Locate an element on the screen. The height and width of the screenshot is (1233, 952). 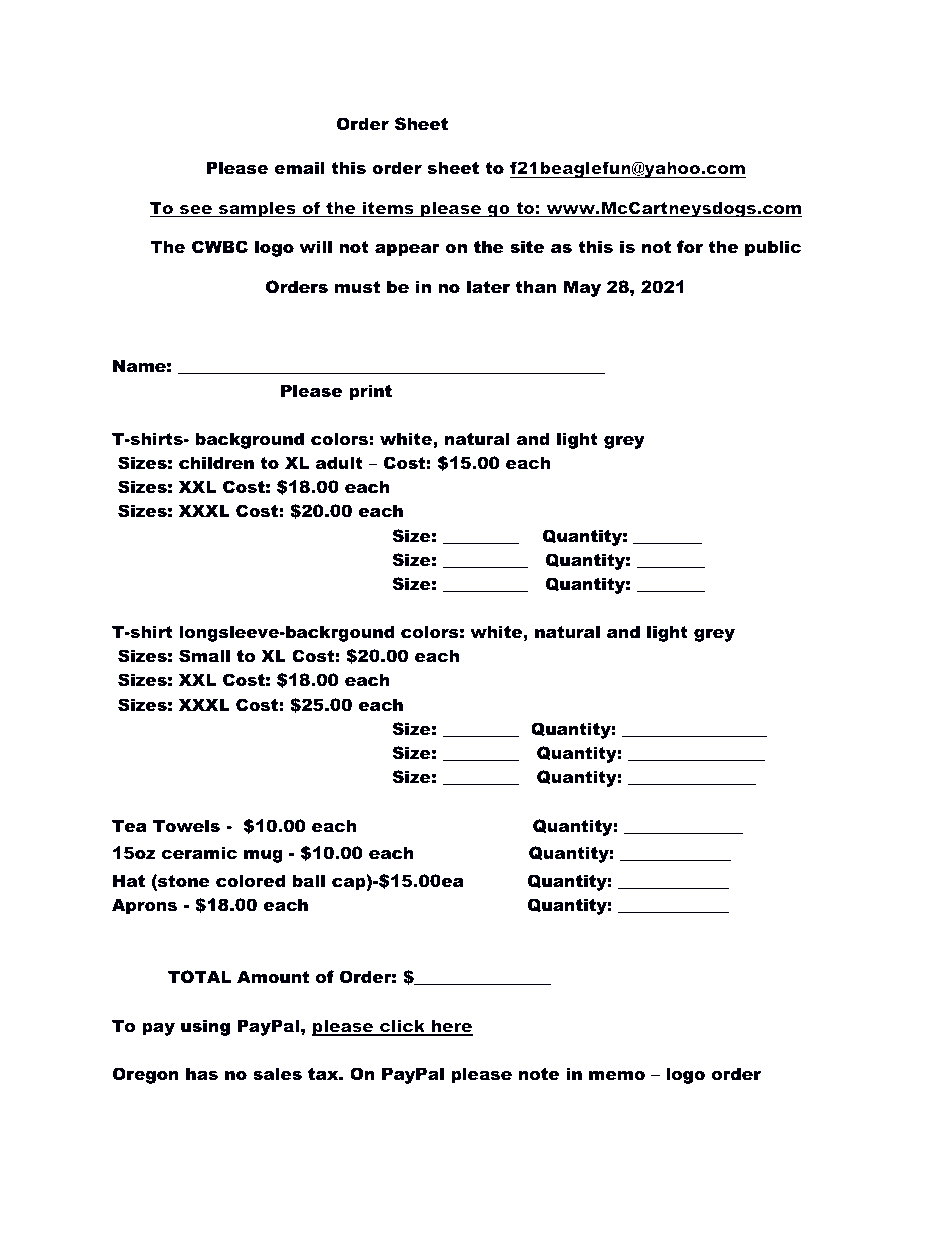
see is located at coordinates (196, 211).
